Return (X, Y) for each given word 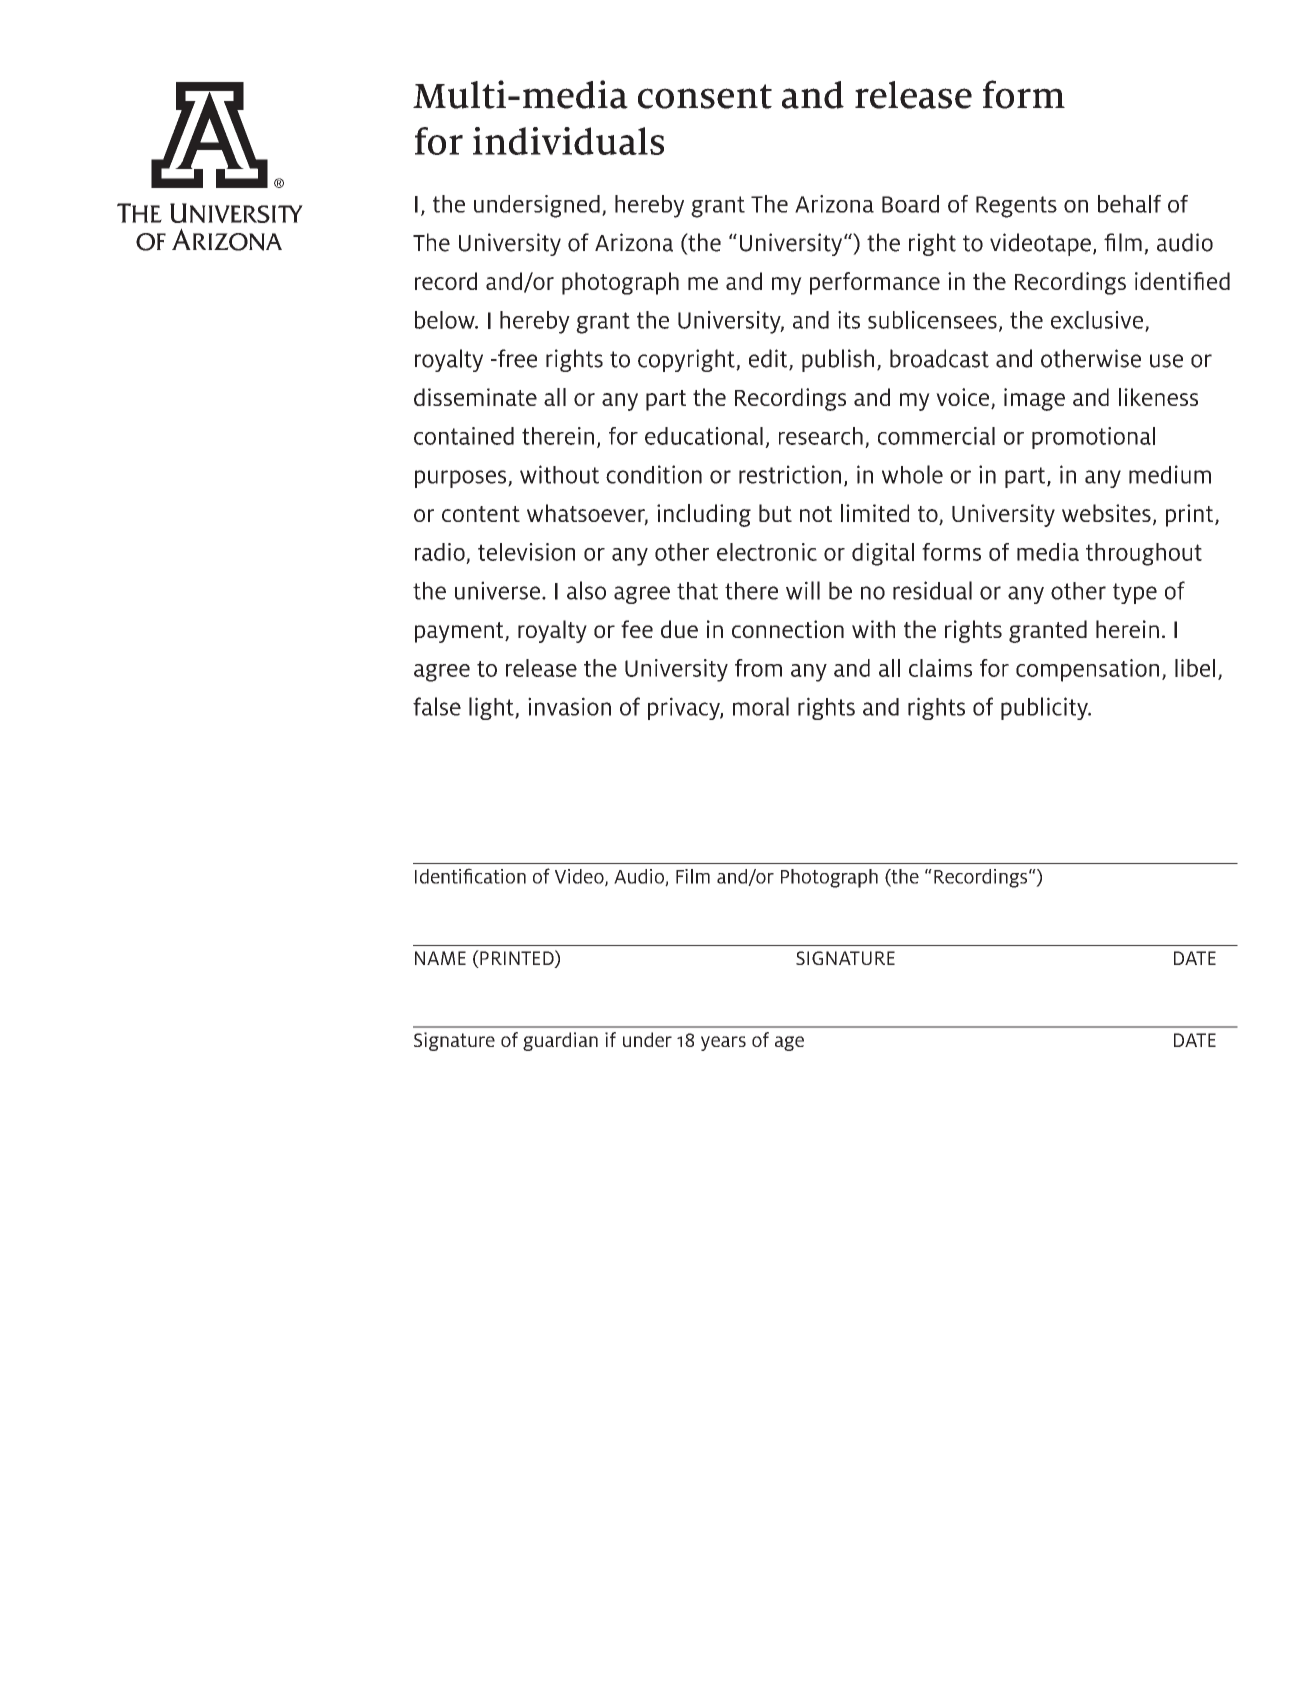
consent (705, 96)
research (821, 436)
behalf (1129, 204)
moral (761, 706)
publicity (1045, 708)
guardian (560, 1041)
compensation (1087, 670)
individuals (568, 141)
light (492, 708)
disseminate (475, 397)
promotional (1093, 438)
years (723, 1043)
